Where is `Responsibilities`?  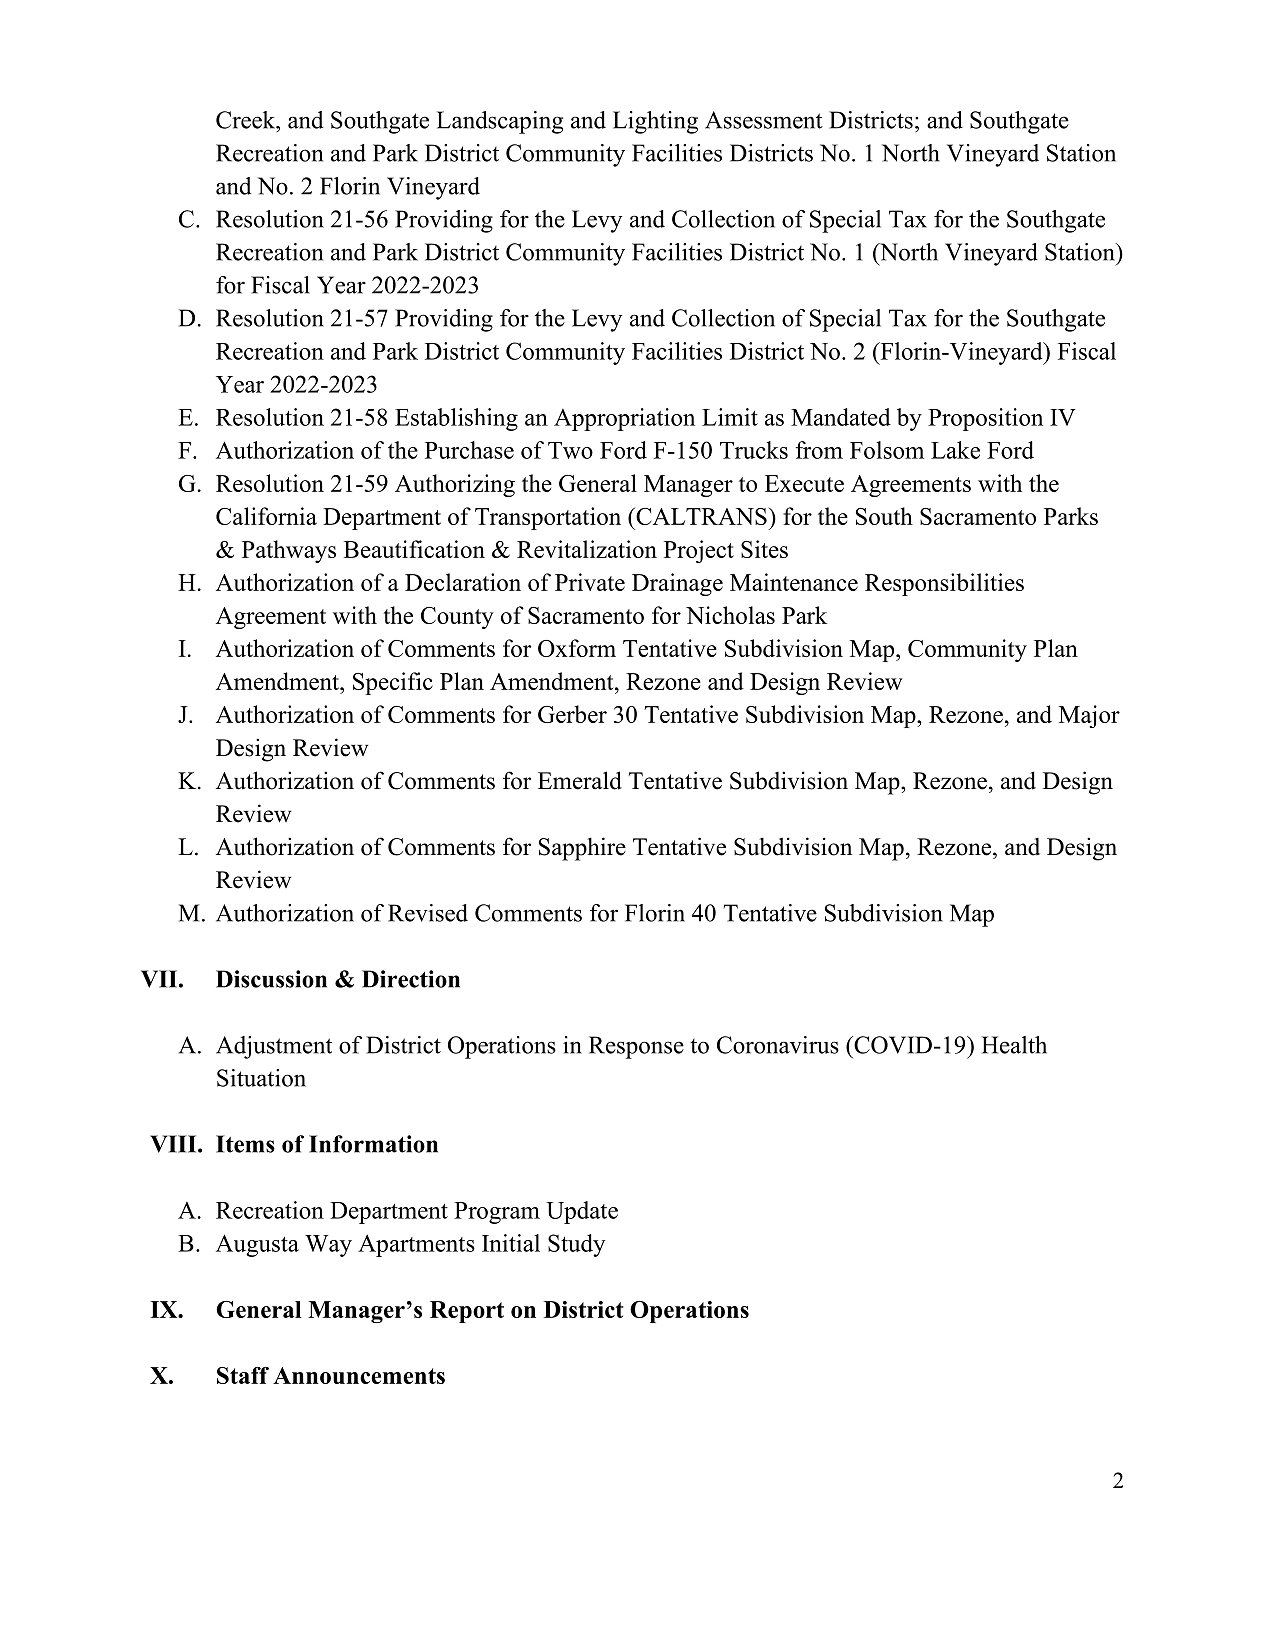 Responsibilities is located at coordinates (944, 584).
